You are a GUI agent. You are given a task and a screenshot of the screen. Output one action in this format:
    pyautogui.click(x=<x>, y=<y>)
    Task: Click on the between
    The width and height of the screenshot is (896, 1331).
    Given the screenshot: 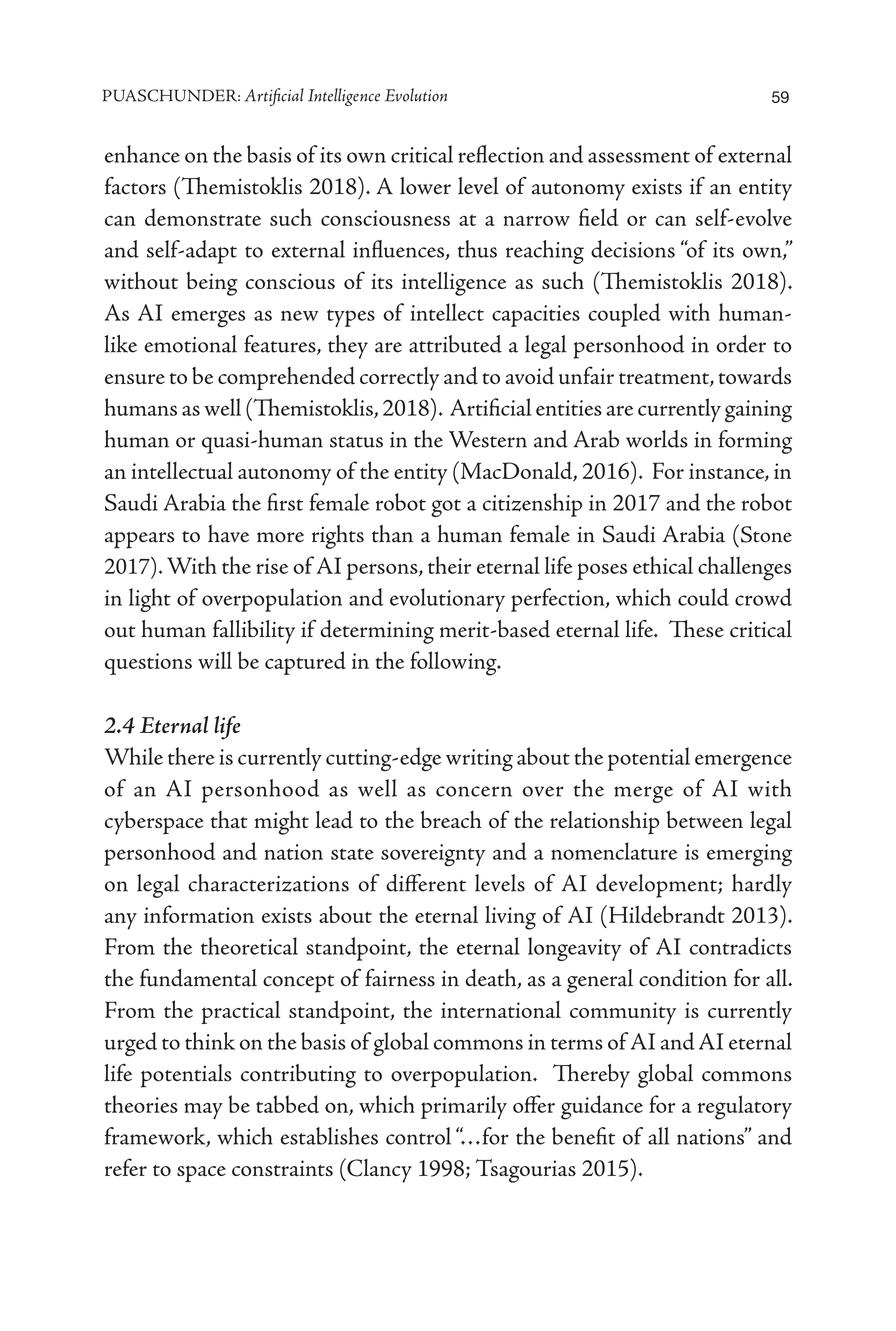 What is the action you would take?
    pyautogui.click(x=705, y=819)
